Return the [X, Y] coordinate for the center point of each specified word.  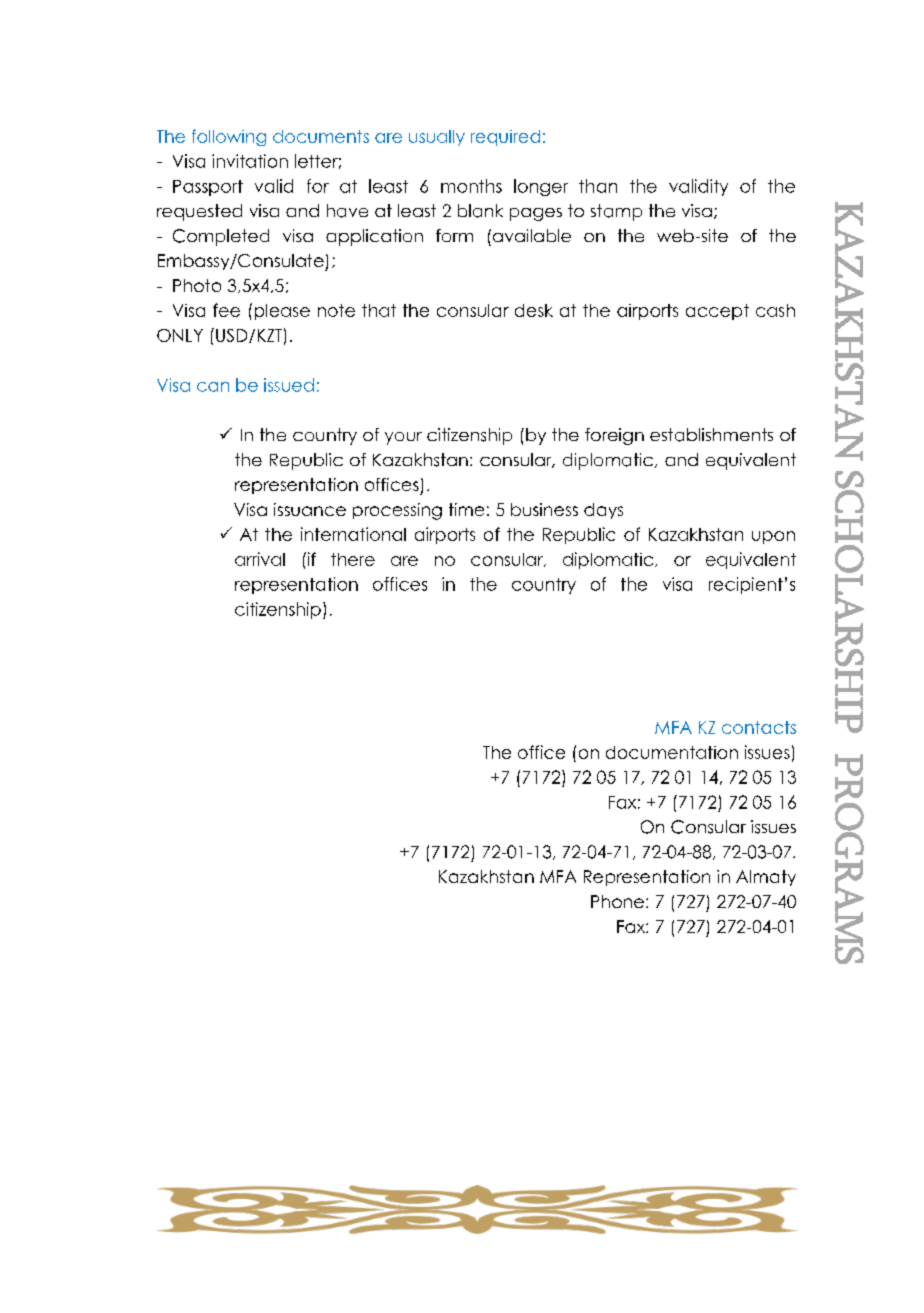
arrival [260, 559]
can [213, 387]
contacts [759, 727]
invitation [250, 161]
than [598, 186]
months [471, 186]
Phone [617, 901]
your [403, 438]
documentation [672, 752]
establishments [711, 435]
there [353, 559]
